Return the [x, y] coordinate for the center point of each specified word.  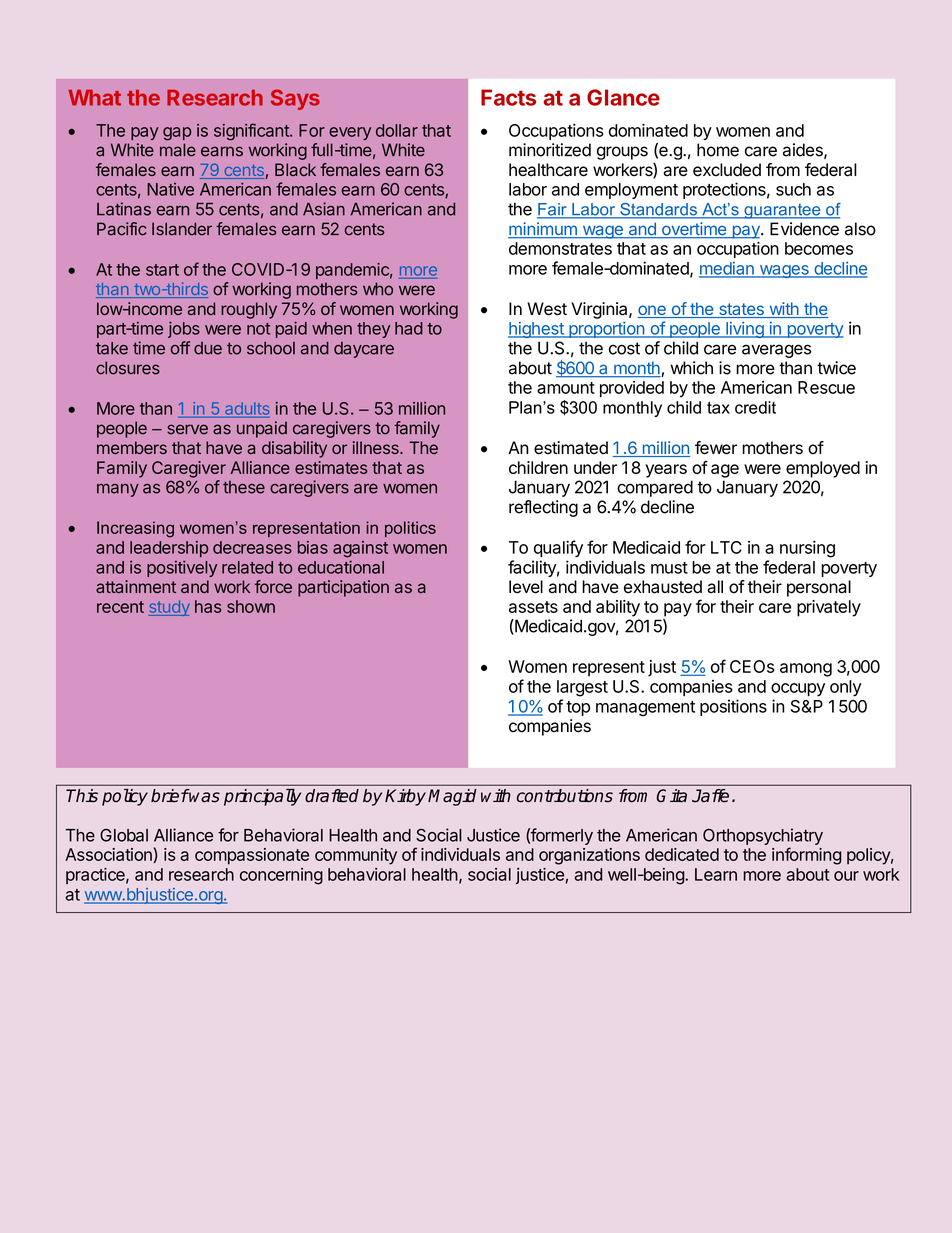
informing [807, 856]
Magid [452, 797]
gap [177, 134]
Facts [508, 97]
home [718, 150]
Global [124, 835]
